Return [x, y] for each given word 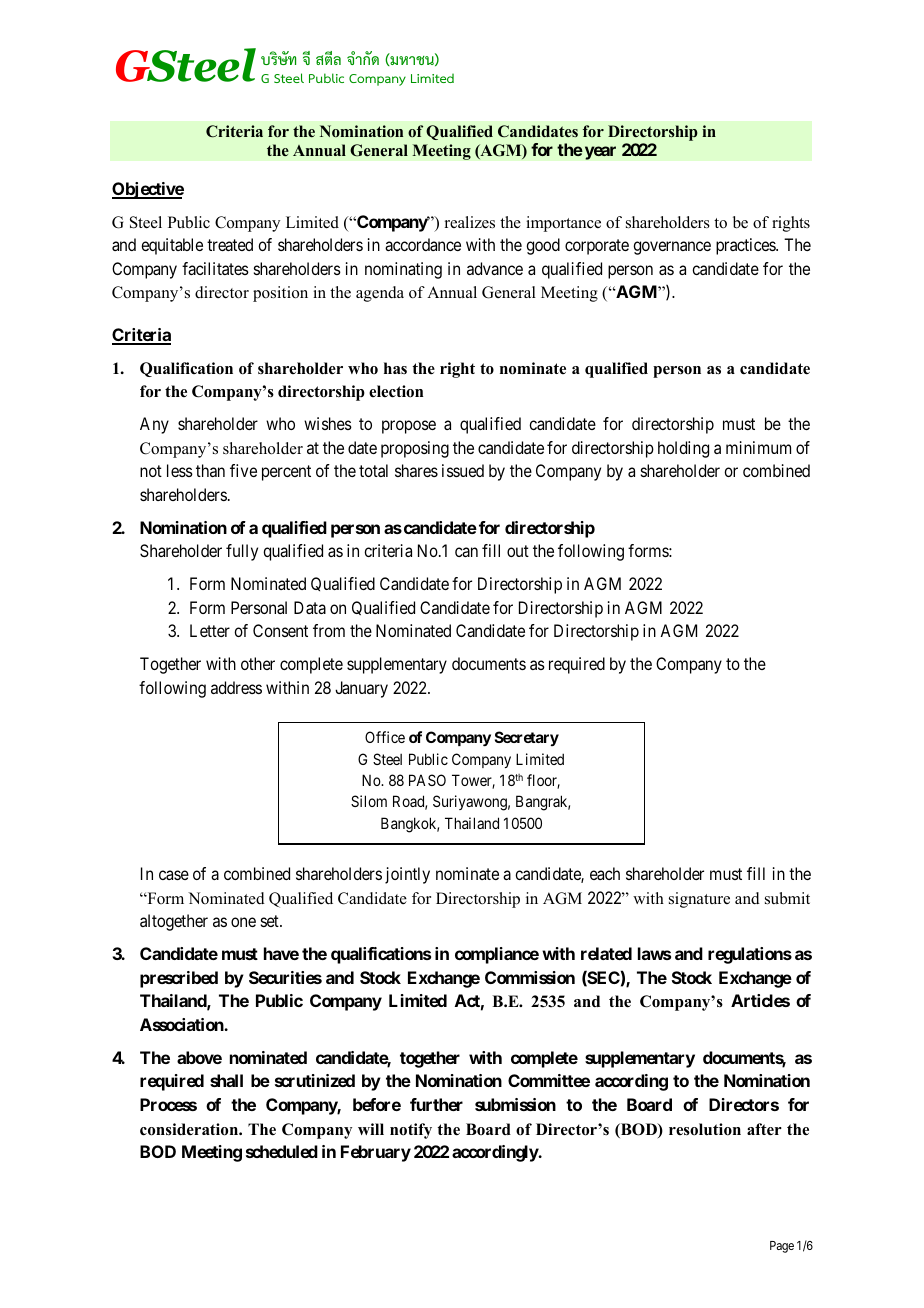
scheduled [282, 1151]
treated [230, 244]
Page [782, 1247]
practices [746, 246]
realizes [470, 222]
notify [411, 1131]
